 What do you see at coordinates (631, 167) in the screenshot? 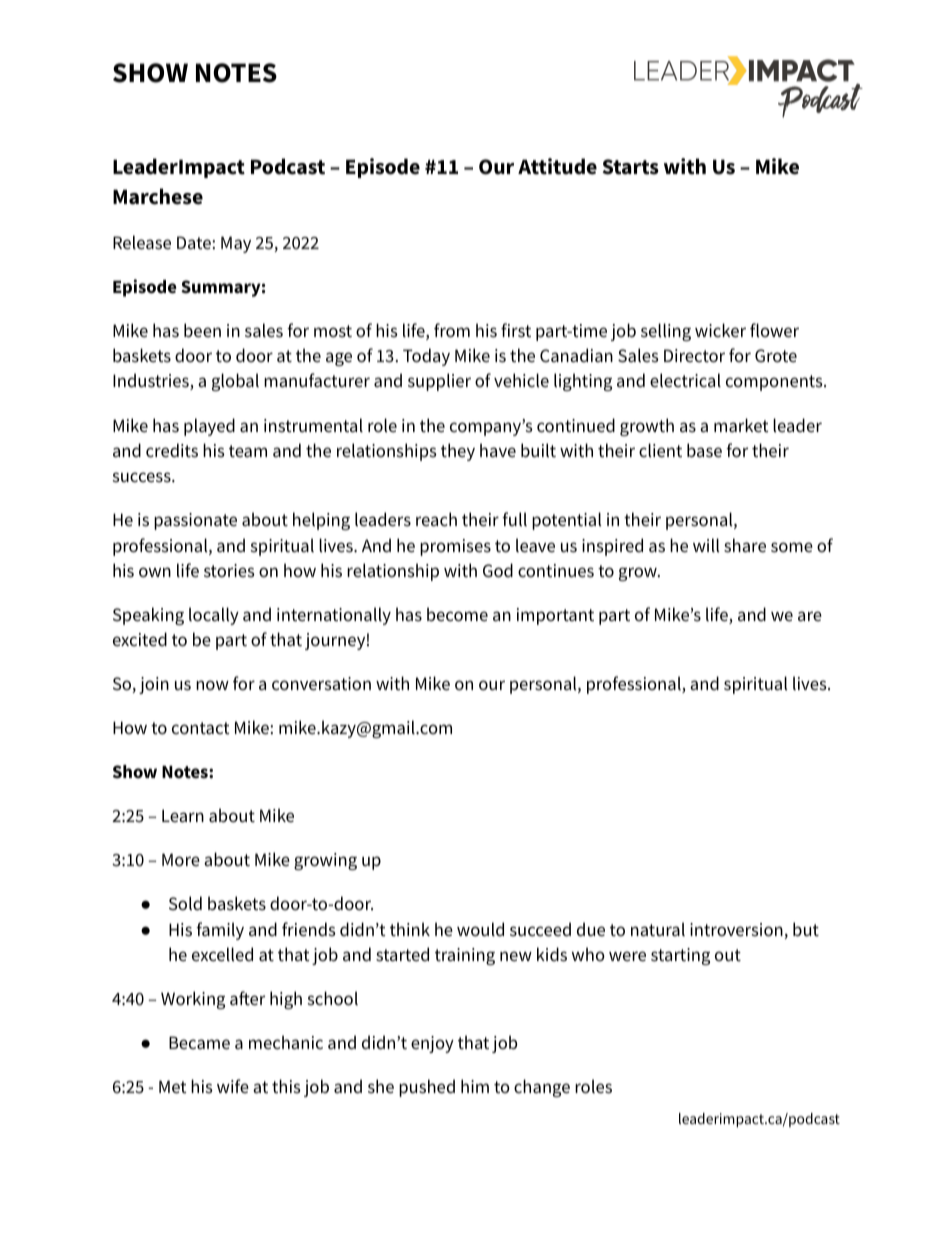
I see `Starts` at bounding box center [631, 167].
